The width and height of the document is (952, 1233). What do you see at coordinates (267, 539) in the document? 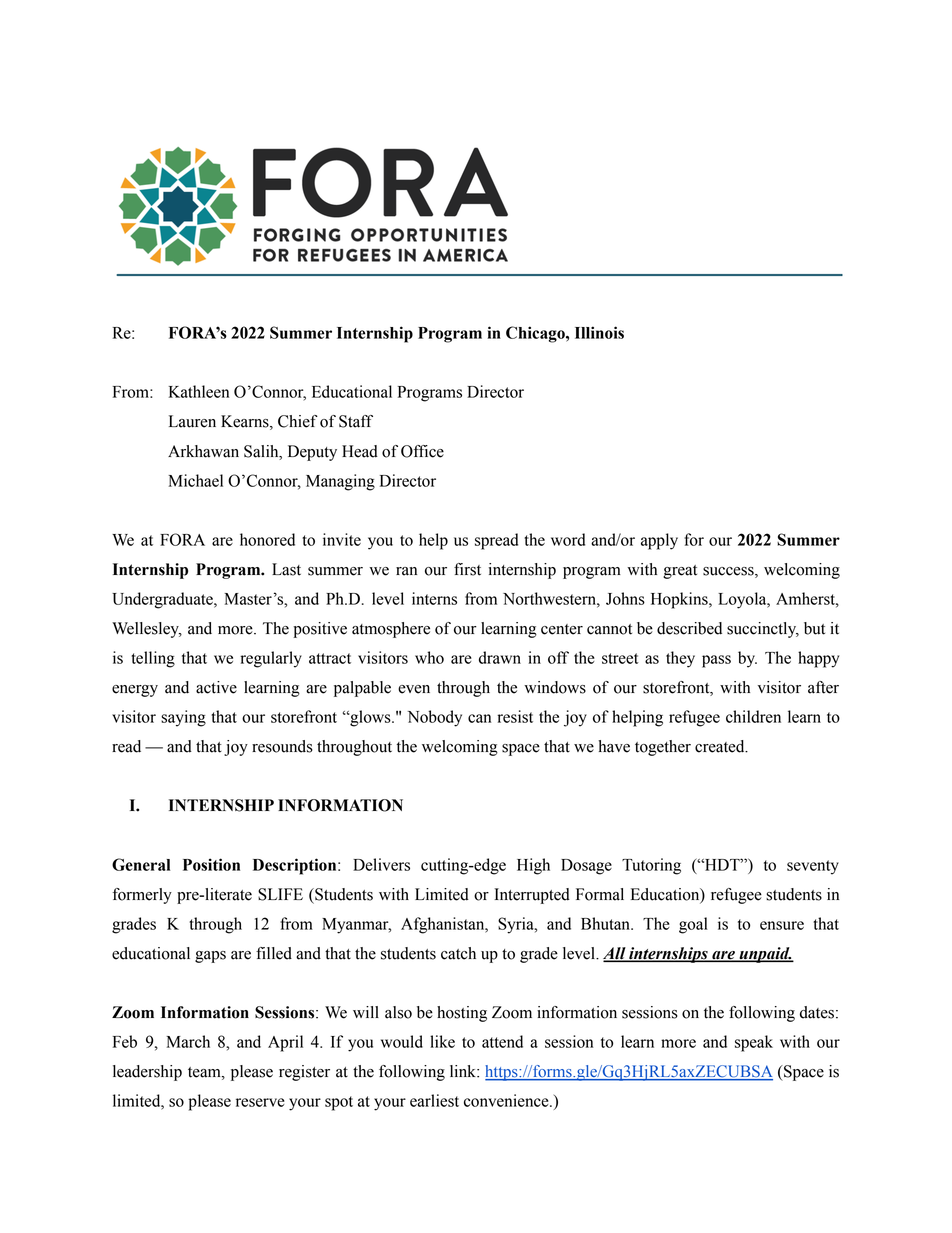
I see `honored` at bounding box center [267, 539].
